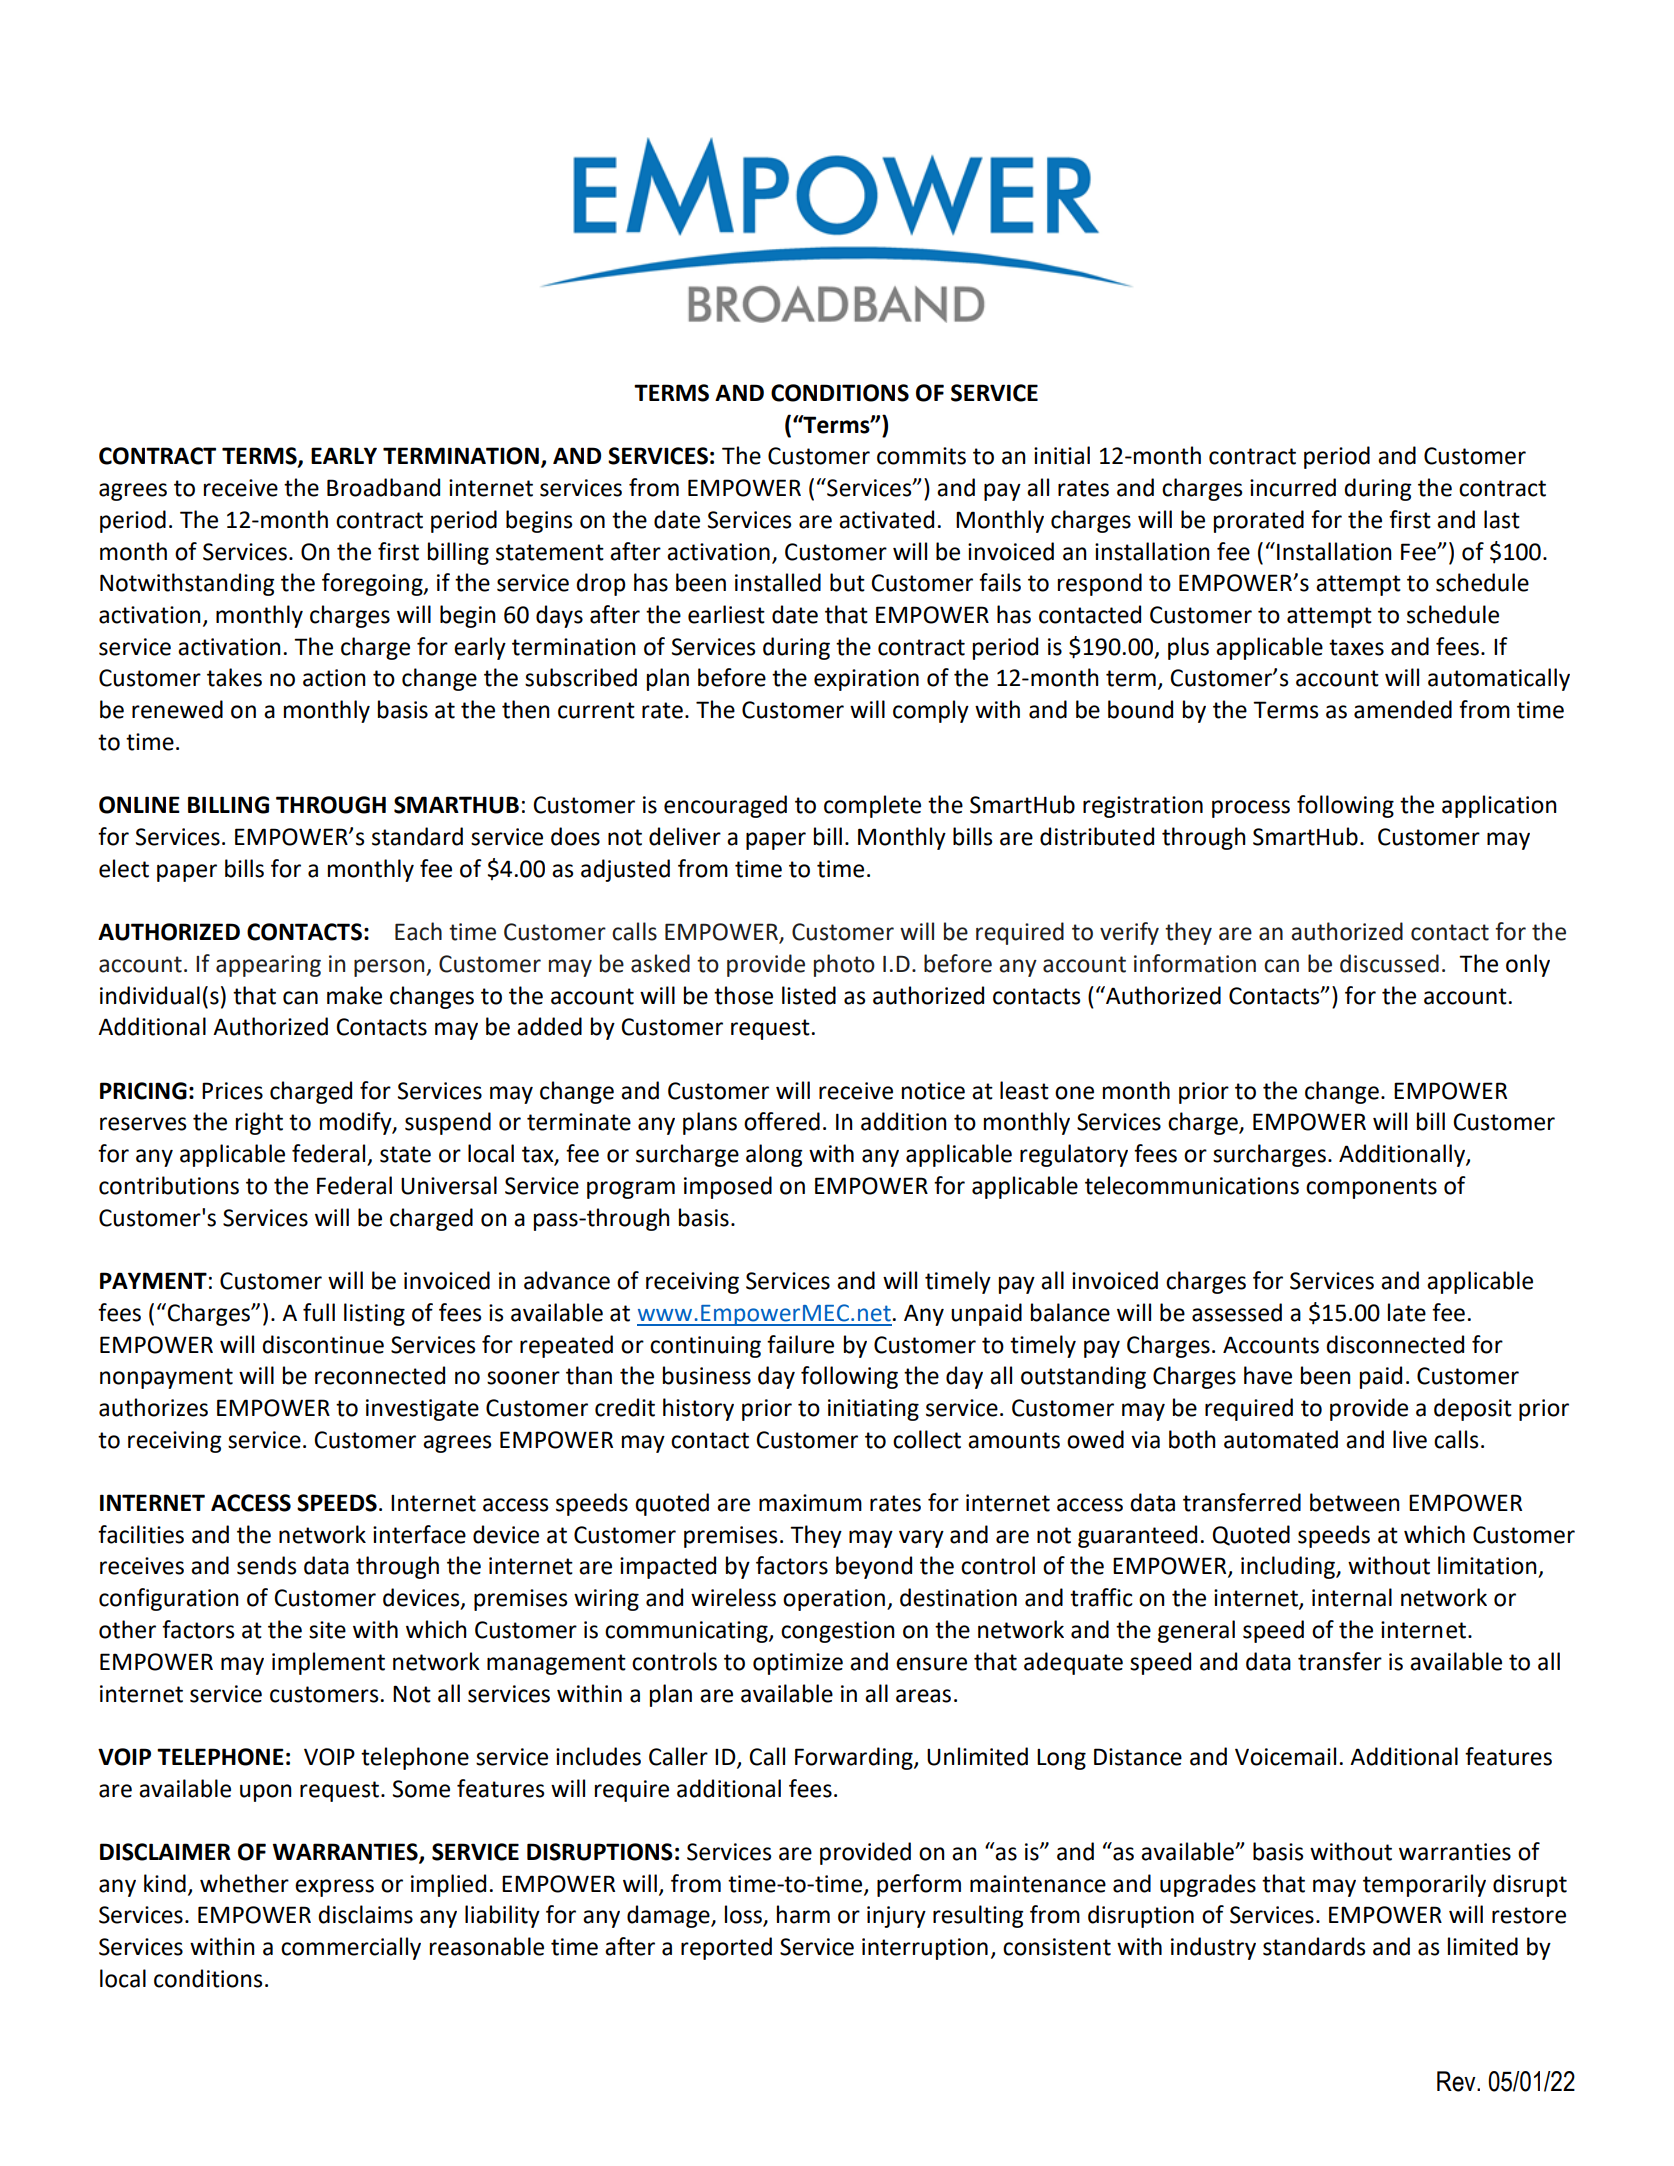  I want to click on Broadband, so click(383, 487).
